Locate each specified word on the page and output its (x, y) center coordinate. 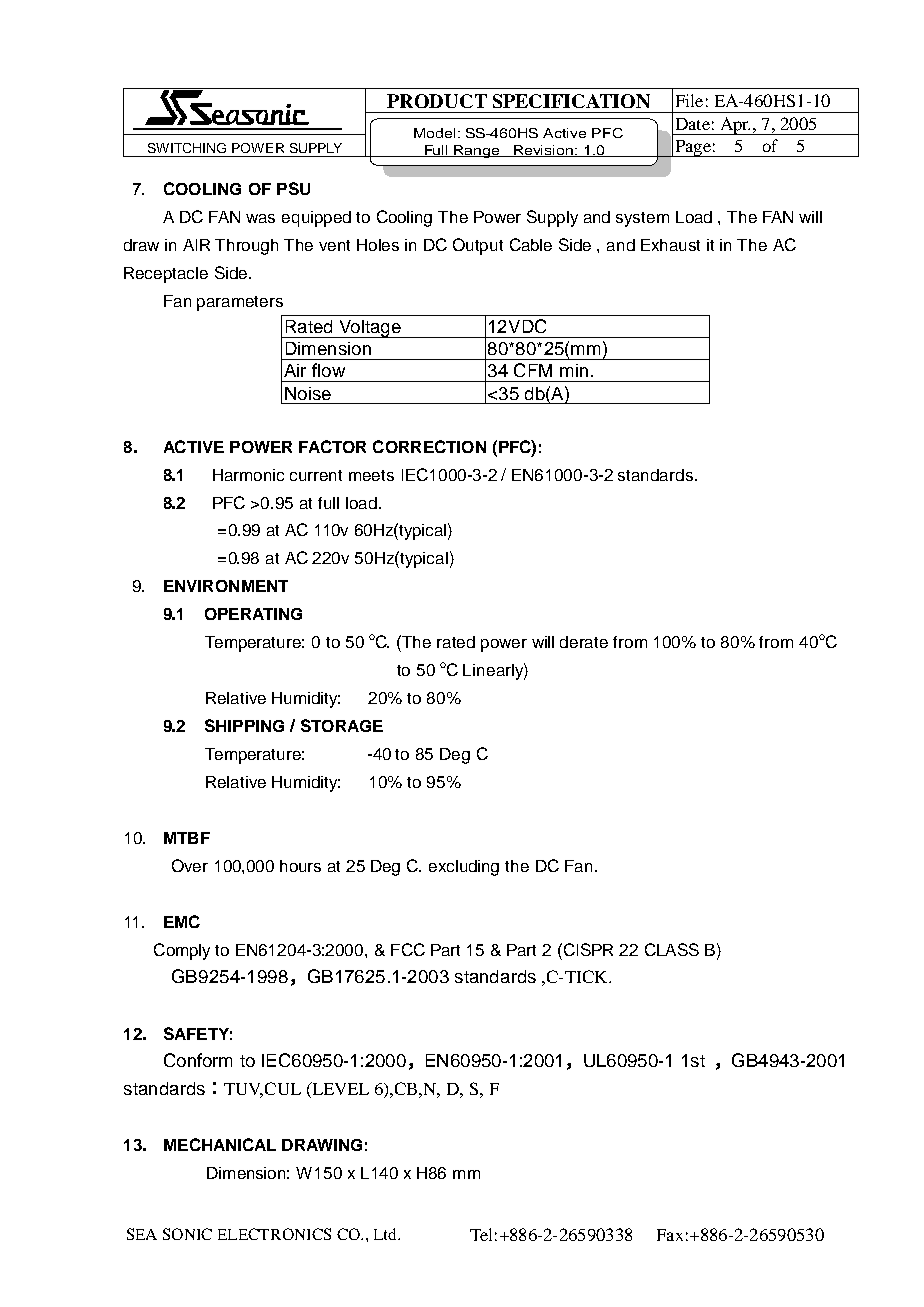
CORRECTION (429, 446)
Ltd (386, 1234)
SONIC (187, 1234)
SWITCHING (187, 148)
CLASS (672, 949)
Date (693, 124)
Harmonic (248, 475)
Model (434, 133)
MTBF (187, 838)
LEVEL (339, 1088)
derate (584, 642)
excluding (464, 868)
